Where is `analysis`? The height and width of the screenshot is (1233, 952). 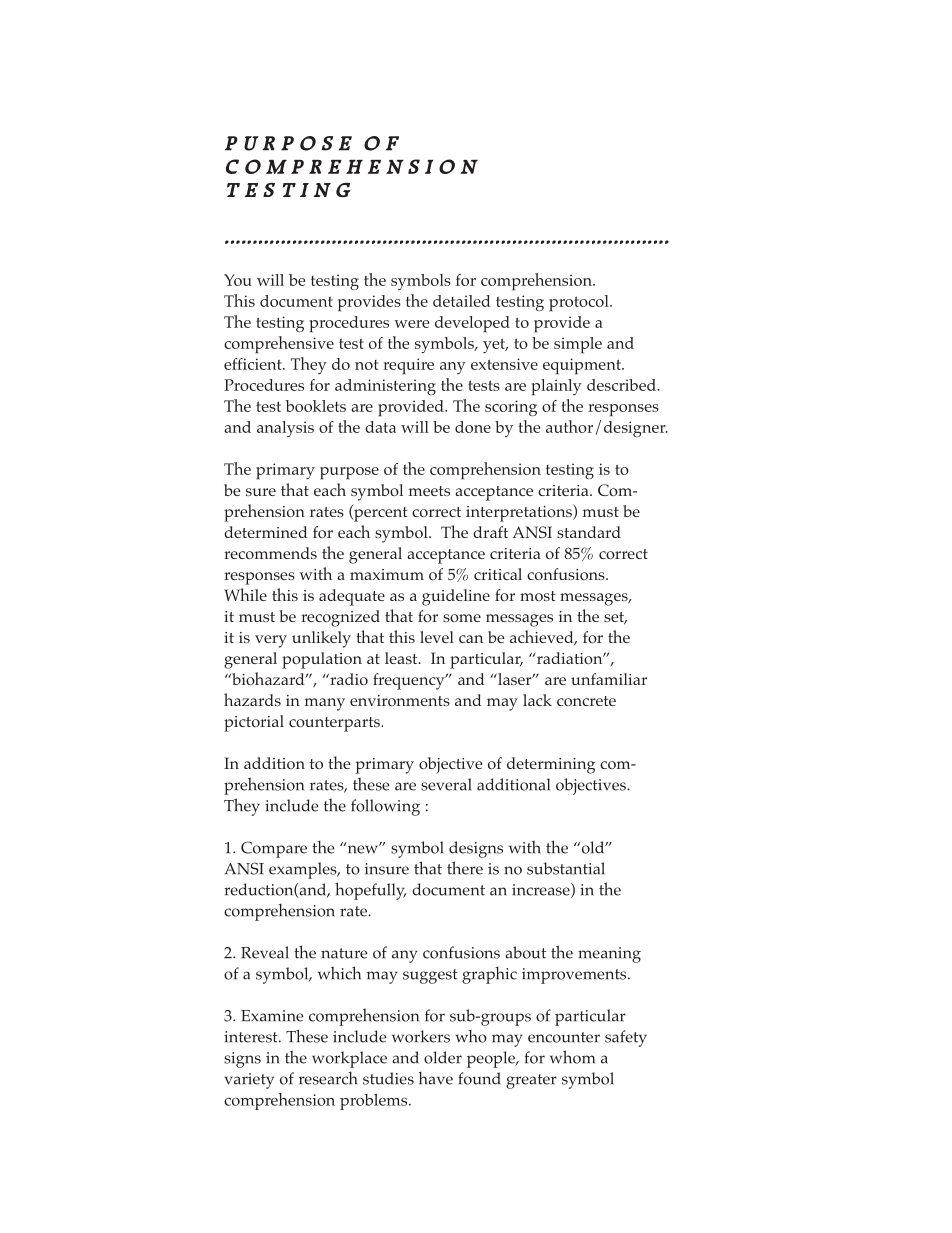
analysis is located at coordinates (285, 429).
